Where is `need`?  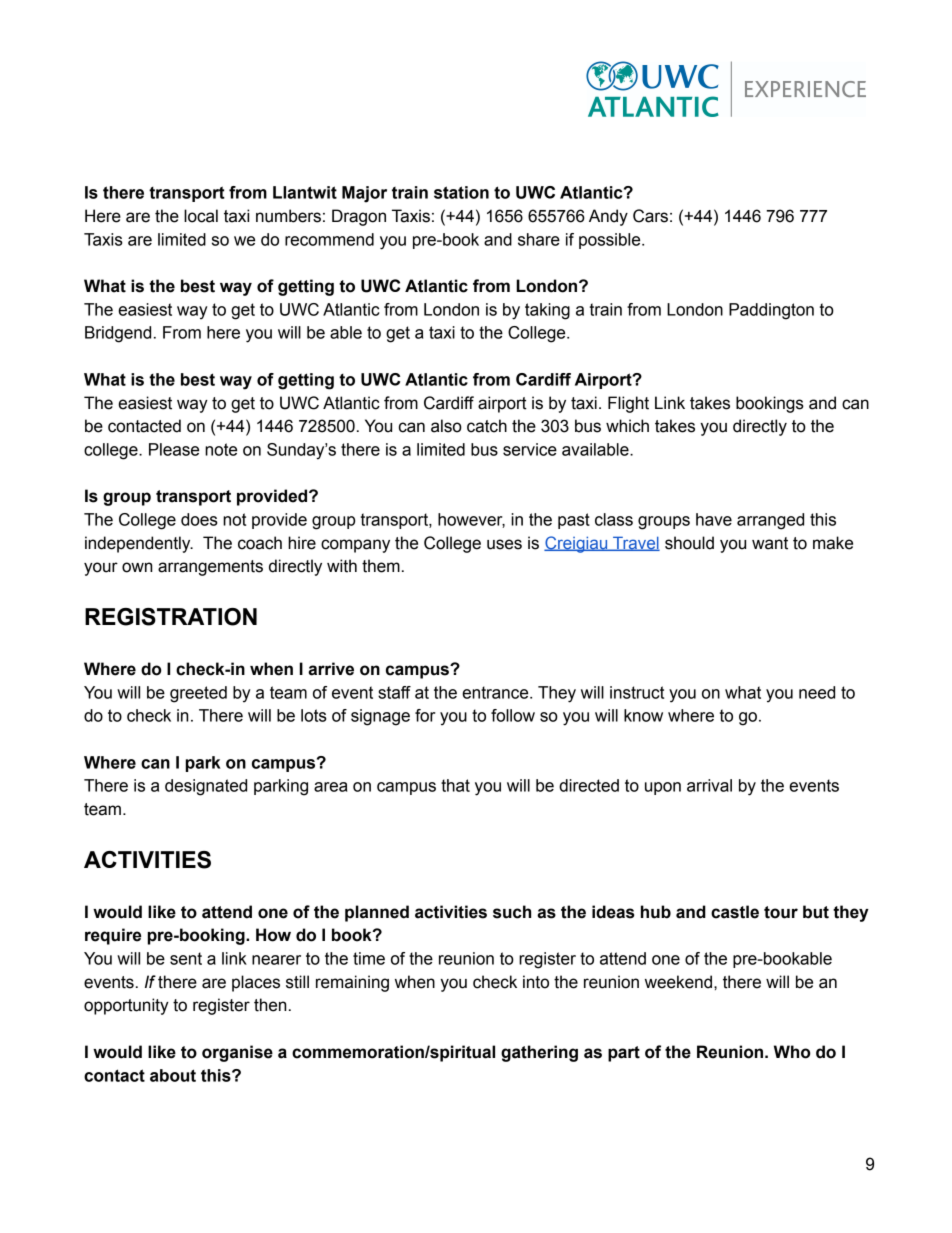
need is located at coordinates (817, 692).
